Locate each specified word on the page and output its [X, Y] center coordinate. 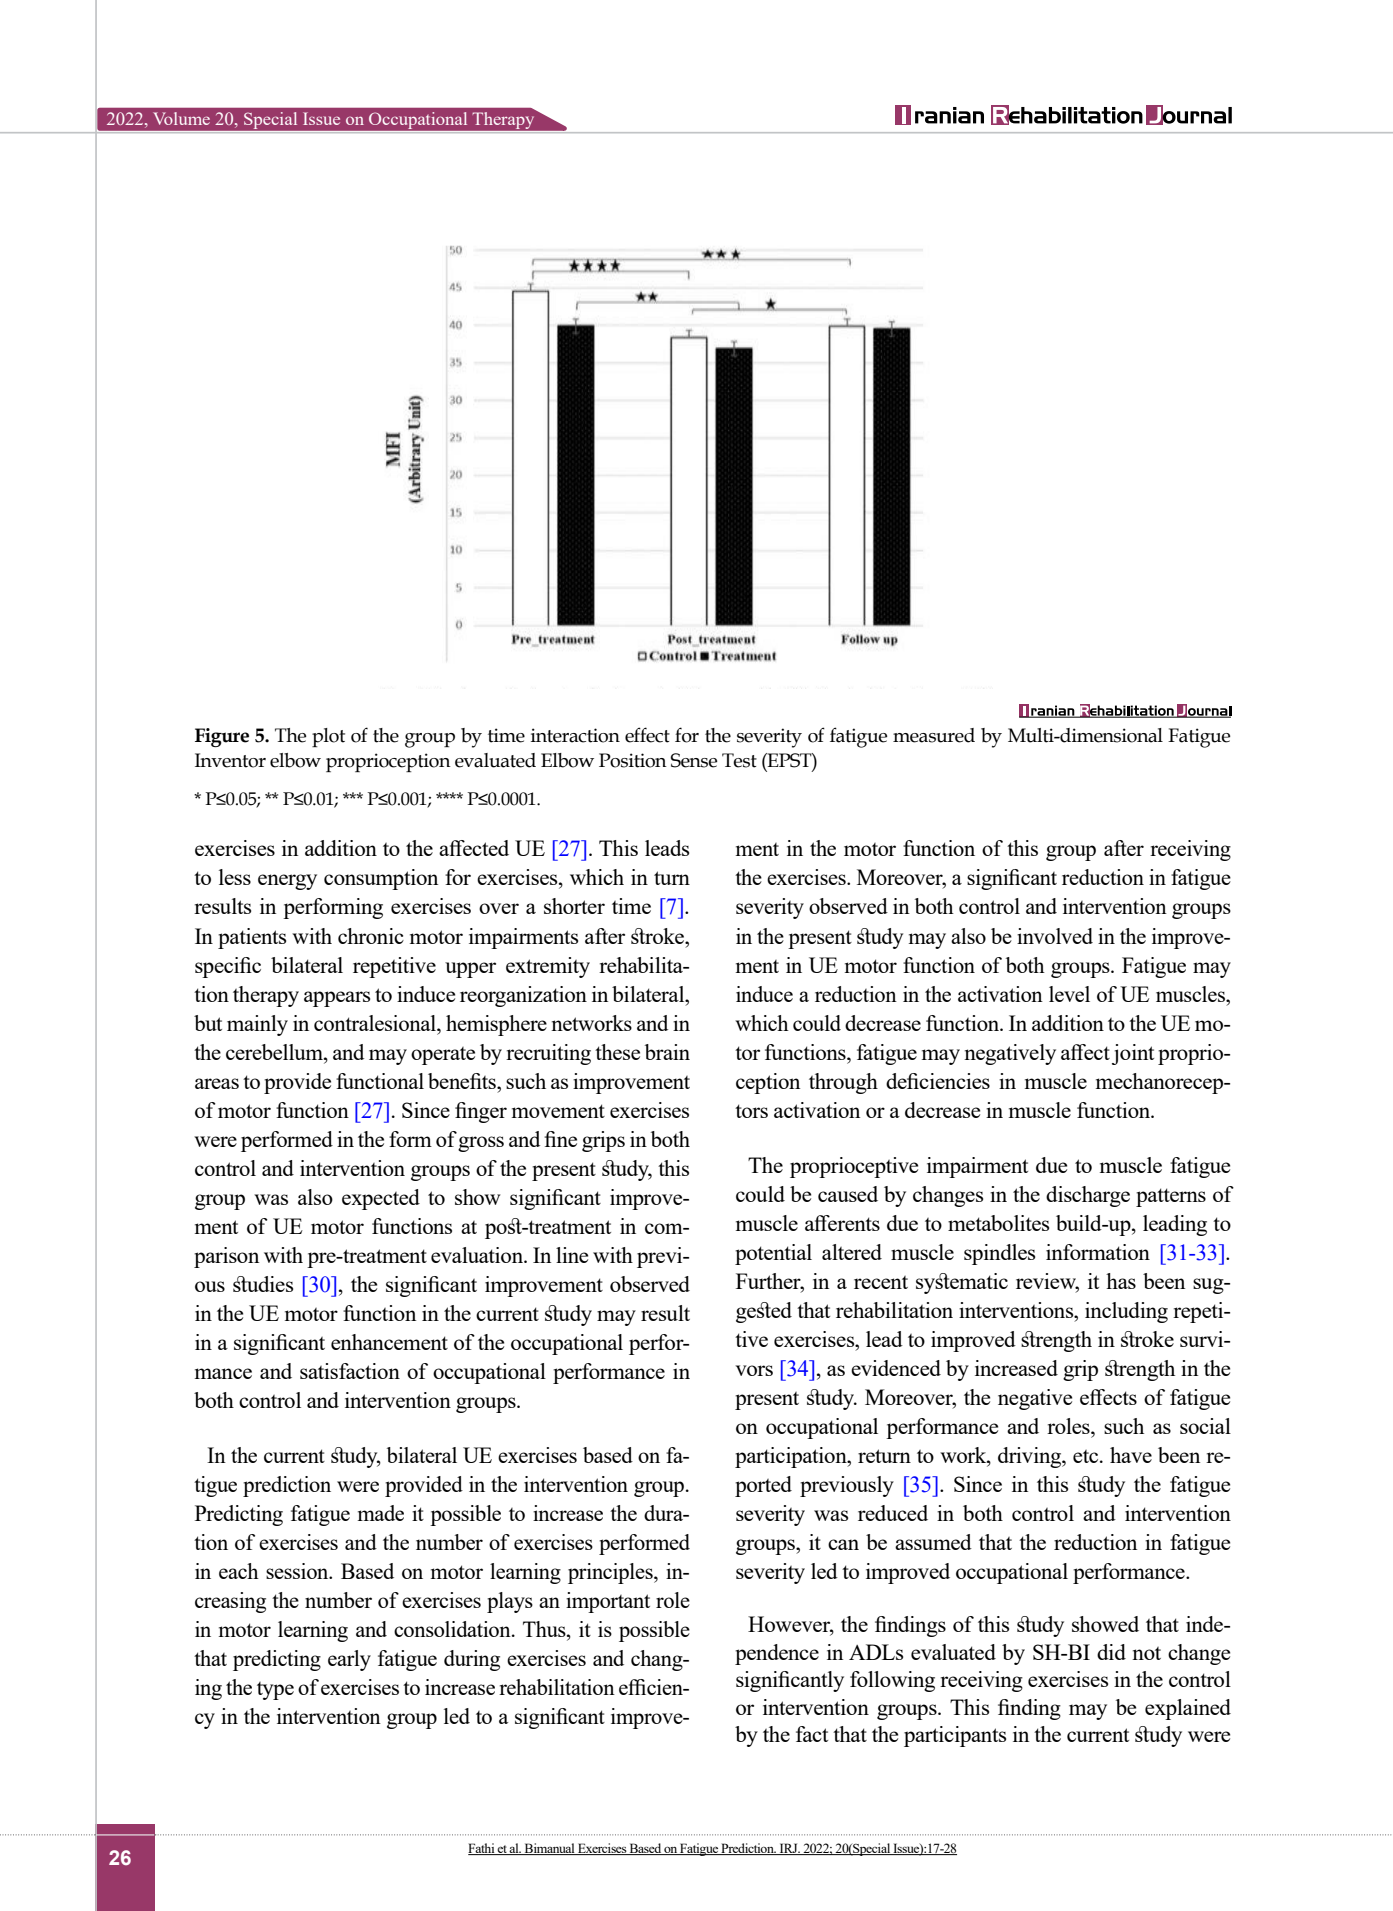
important [608, 1602]
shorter [574, 906]
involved [1055, 936]
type [275, 1691]
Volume [181, 118]
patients [252, 938]
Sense [694, 760]
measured [934, 735]
